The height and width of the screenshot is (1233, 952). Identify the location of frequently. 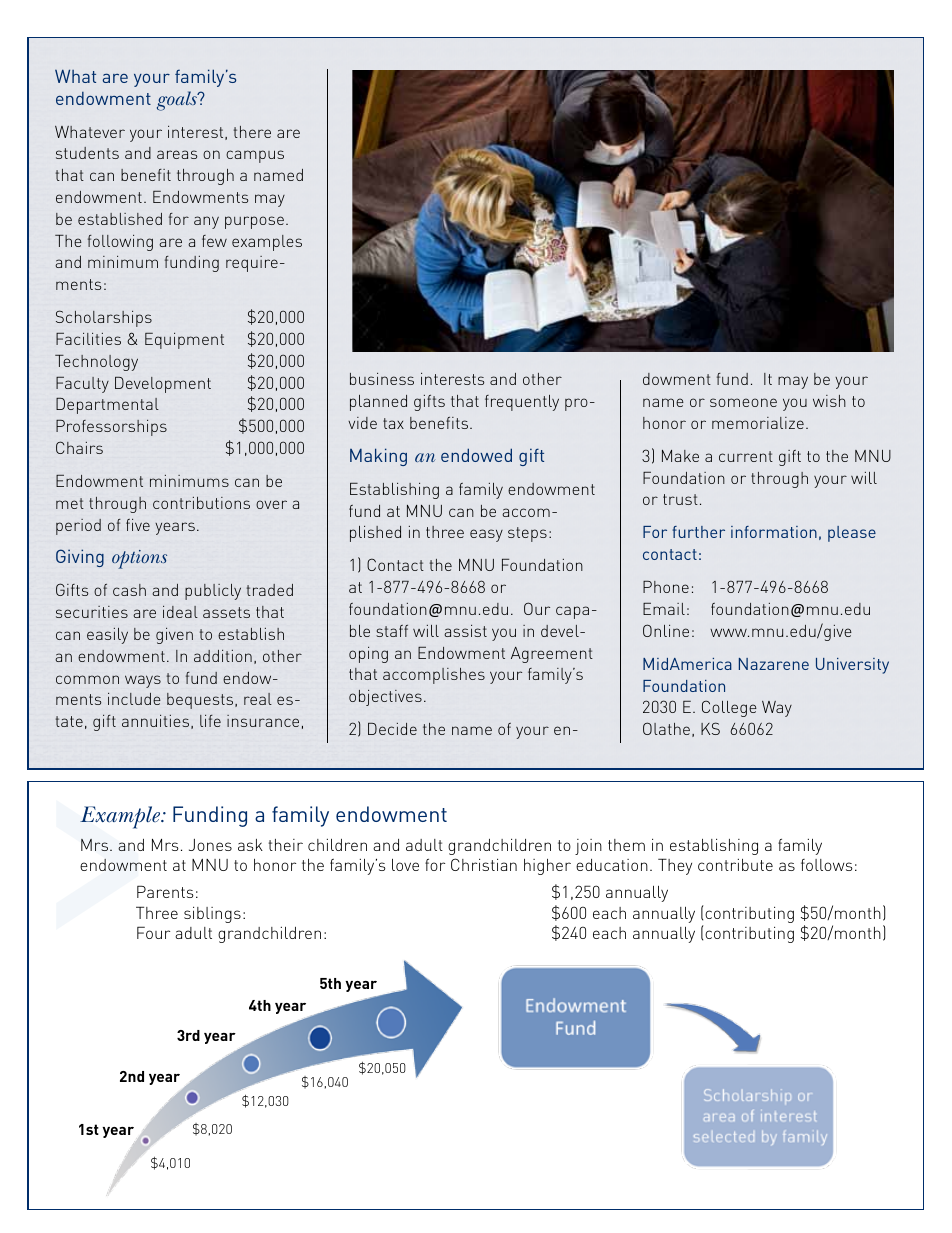
(522, 403).
